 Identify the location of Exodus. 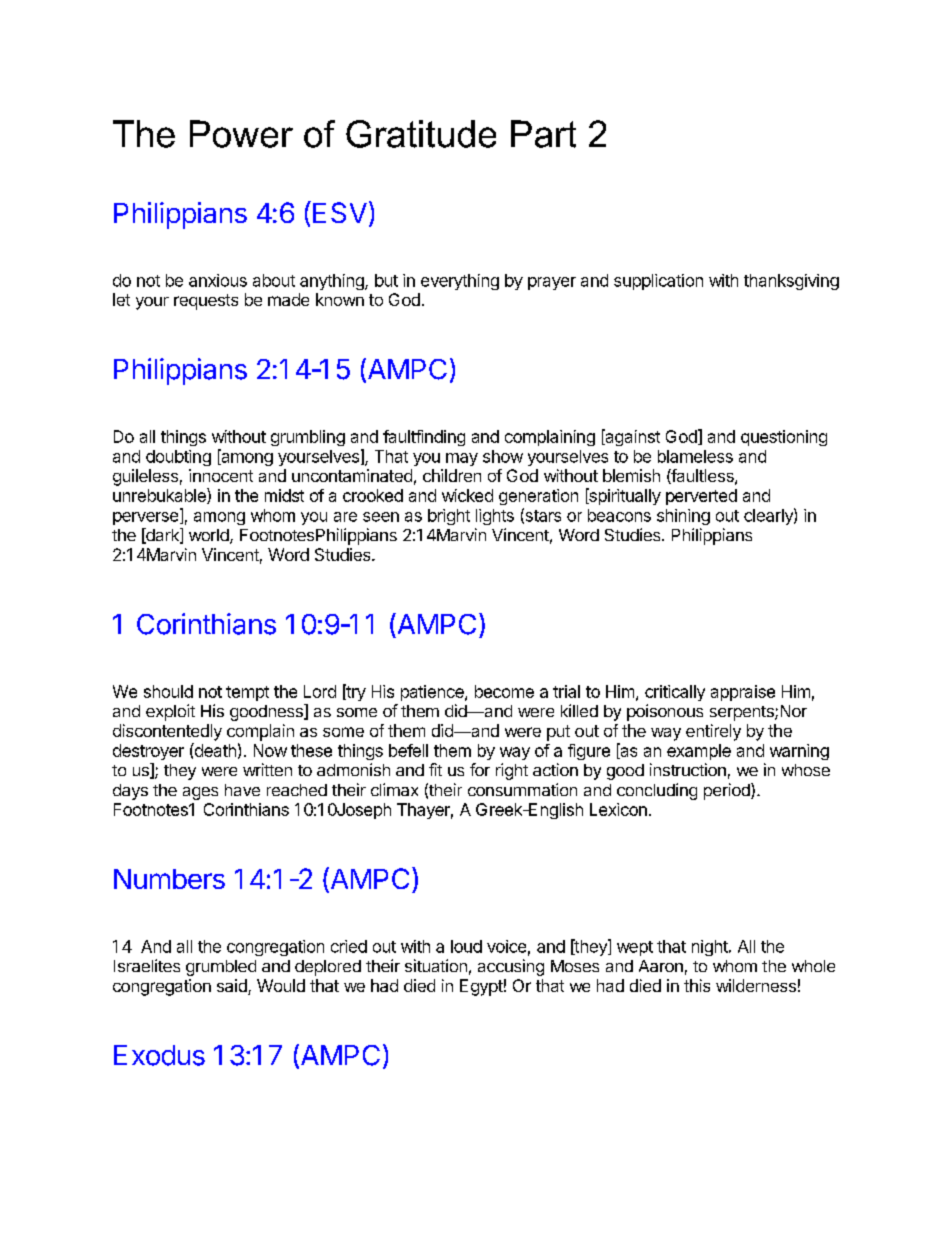
(159, 1055).
